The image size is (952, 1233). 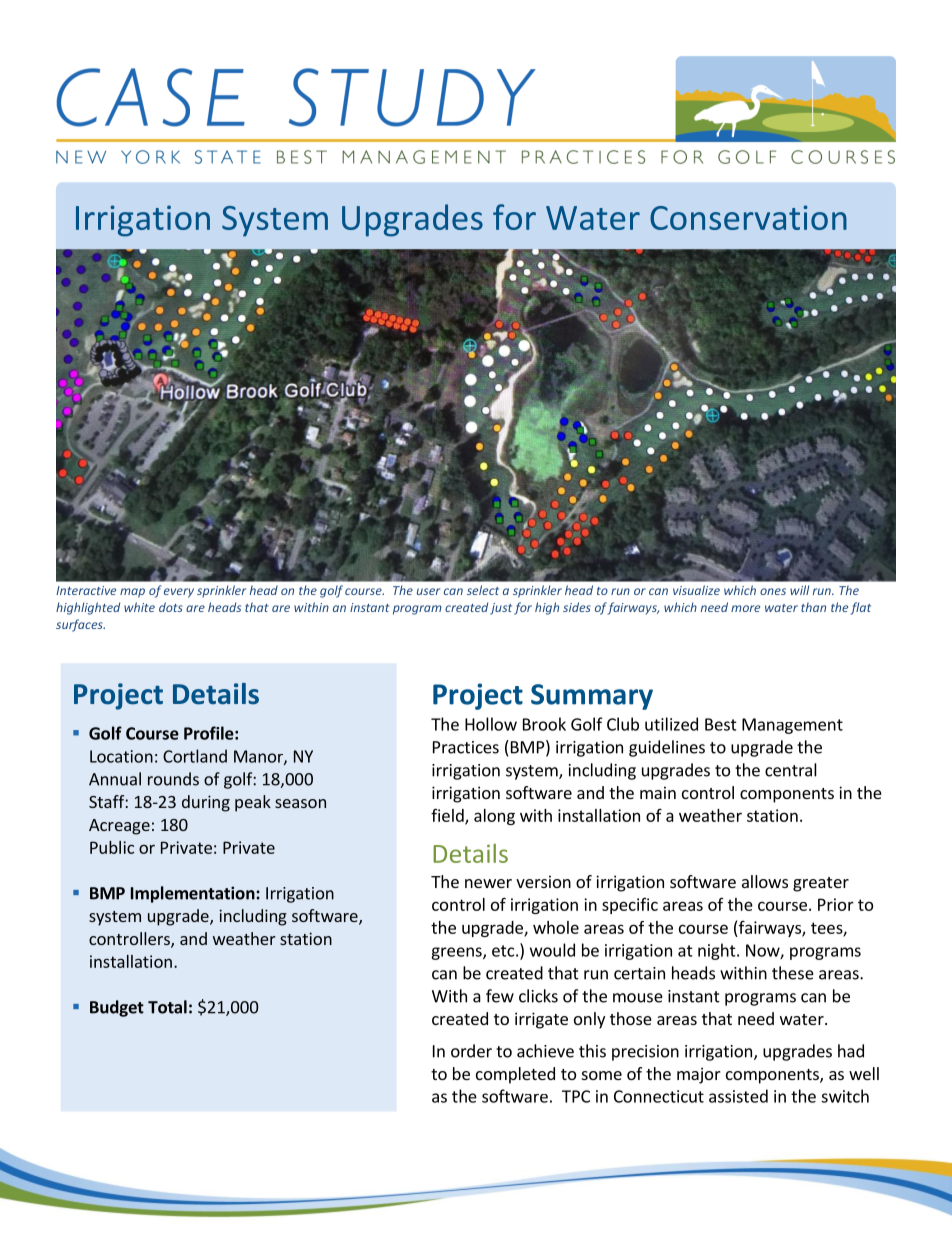 I want to click on ones, so click(x=773, y=591).
